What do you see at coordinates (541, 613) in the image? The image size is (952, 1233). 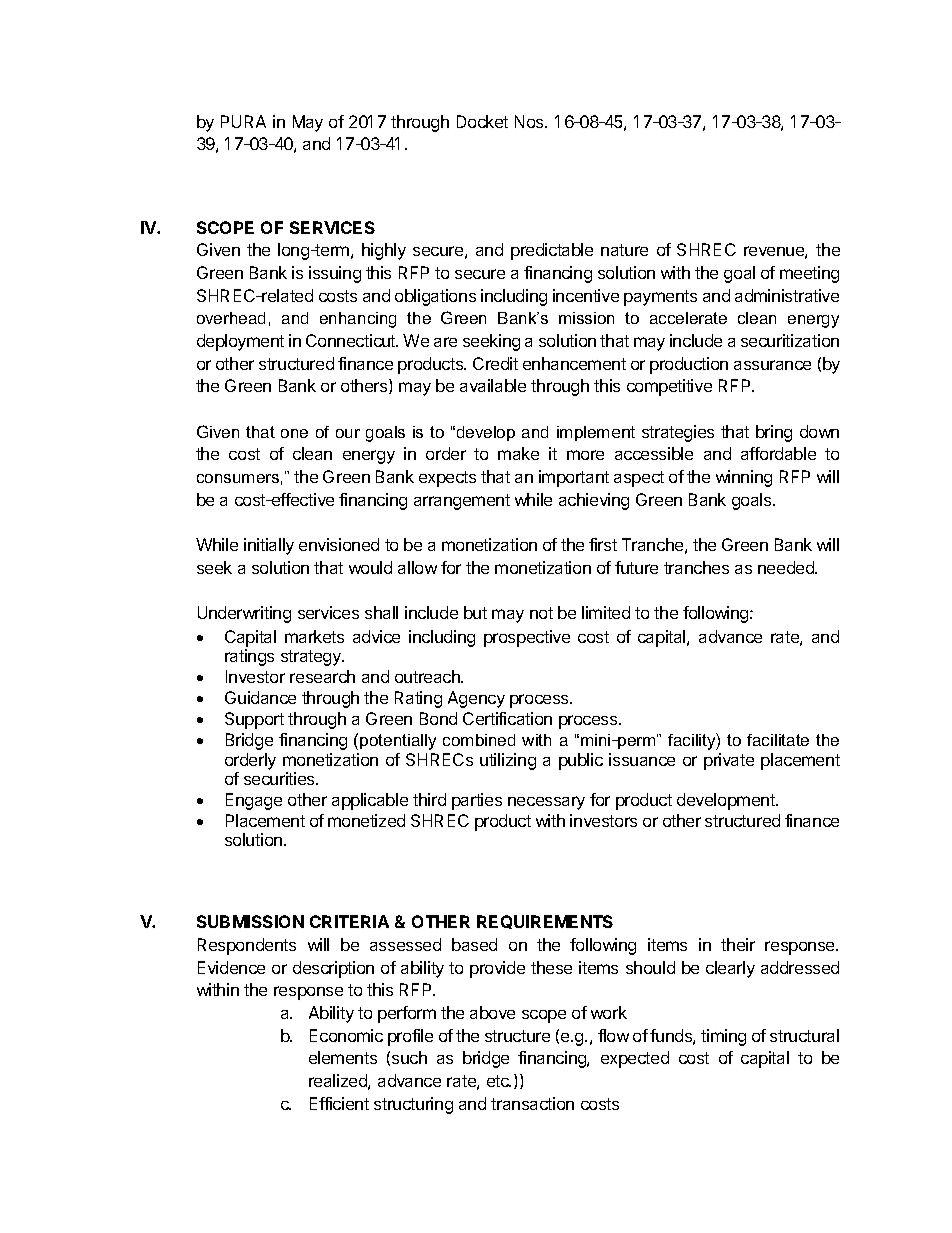 I see `not` at bounding box center [541, 613].
